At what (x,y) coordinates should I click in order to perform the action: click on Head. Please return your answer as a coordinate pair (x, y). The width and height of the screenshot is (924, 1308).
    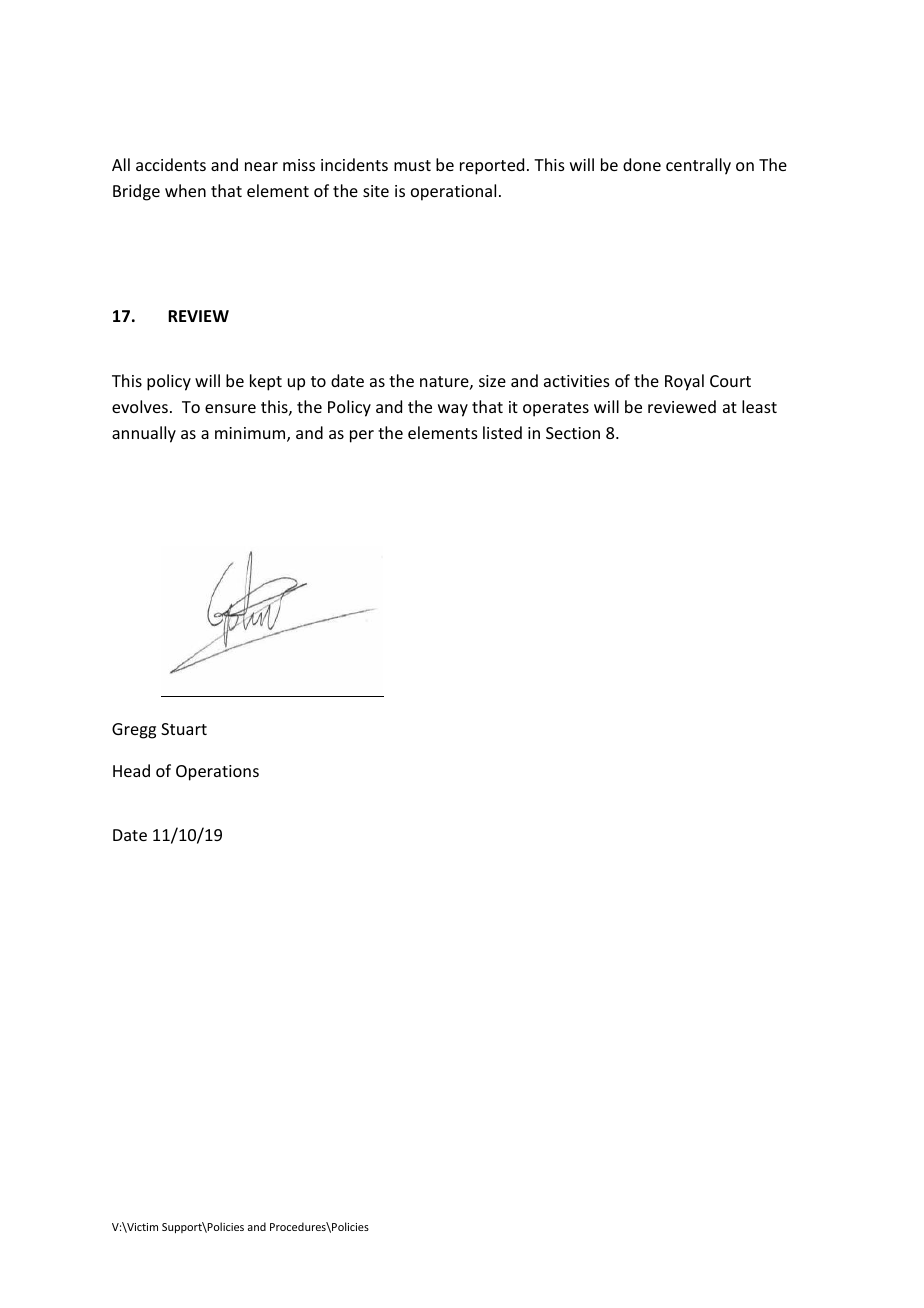
    Looking at the image, I should click on (131, 770).
